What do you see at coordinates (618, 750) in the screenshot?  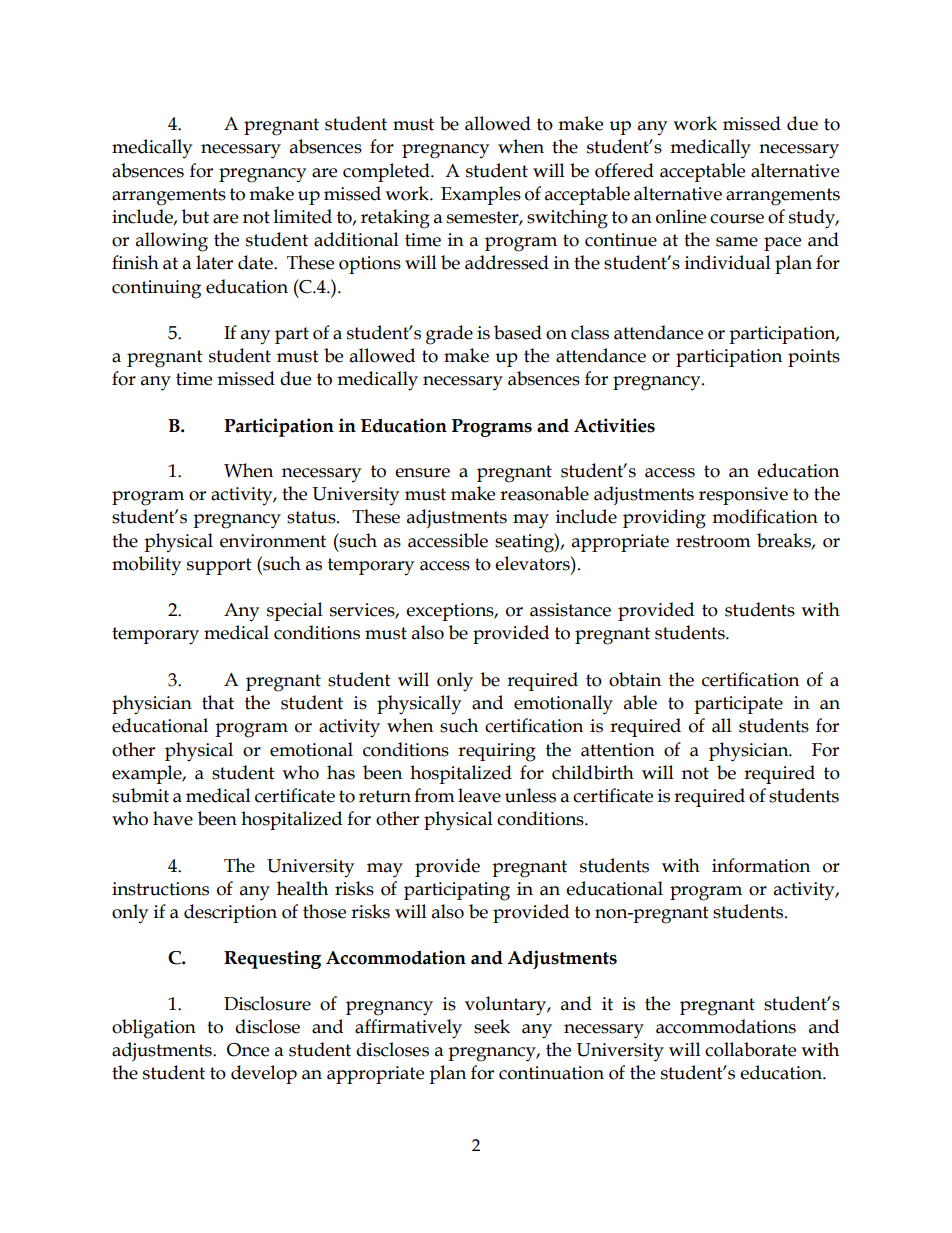 I see `attention` at bounding box center [618, 750].
